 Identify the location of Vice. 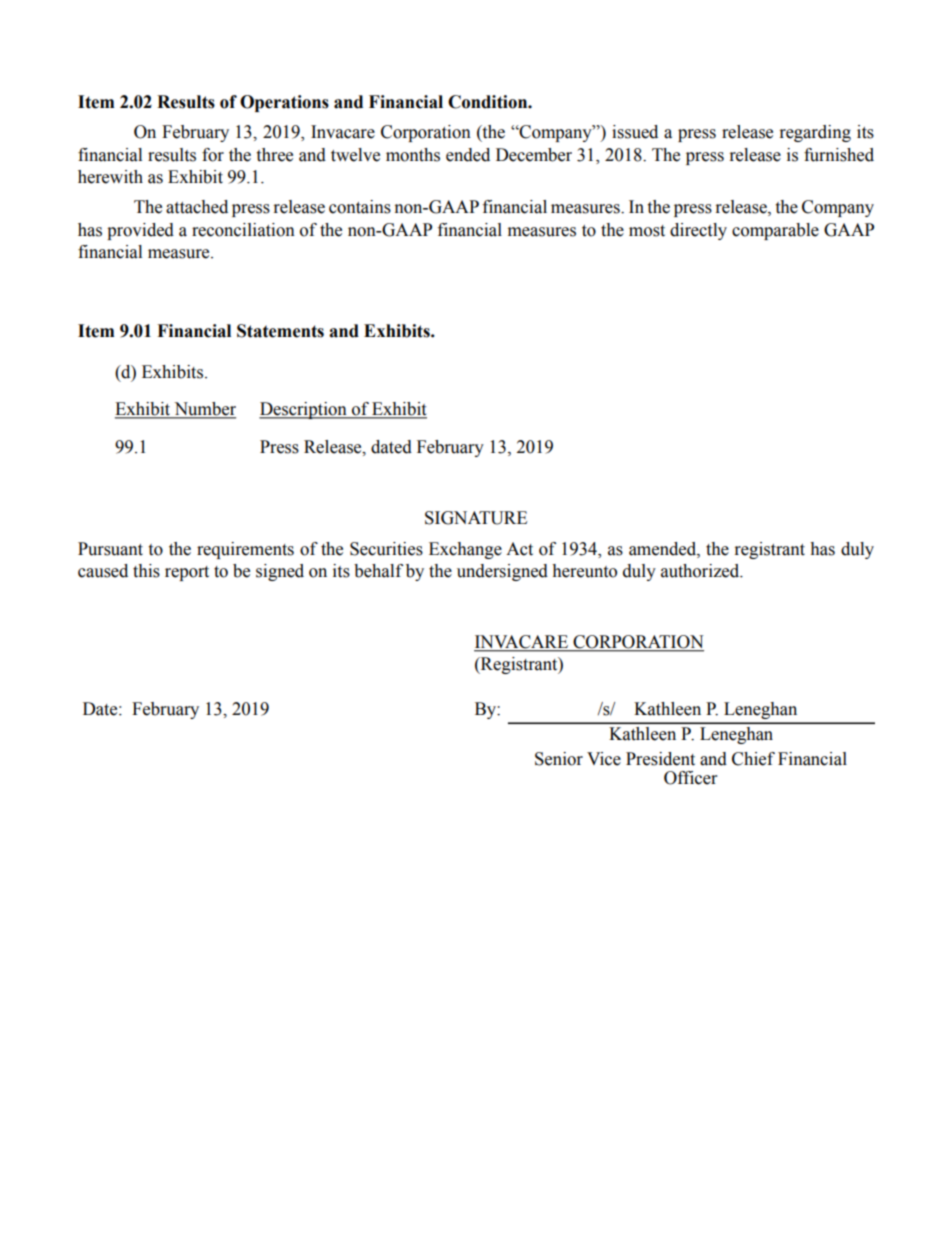
(604, 759).
